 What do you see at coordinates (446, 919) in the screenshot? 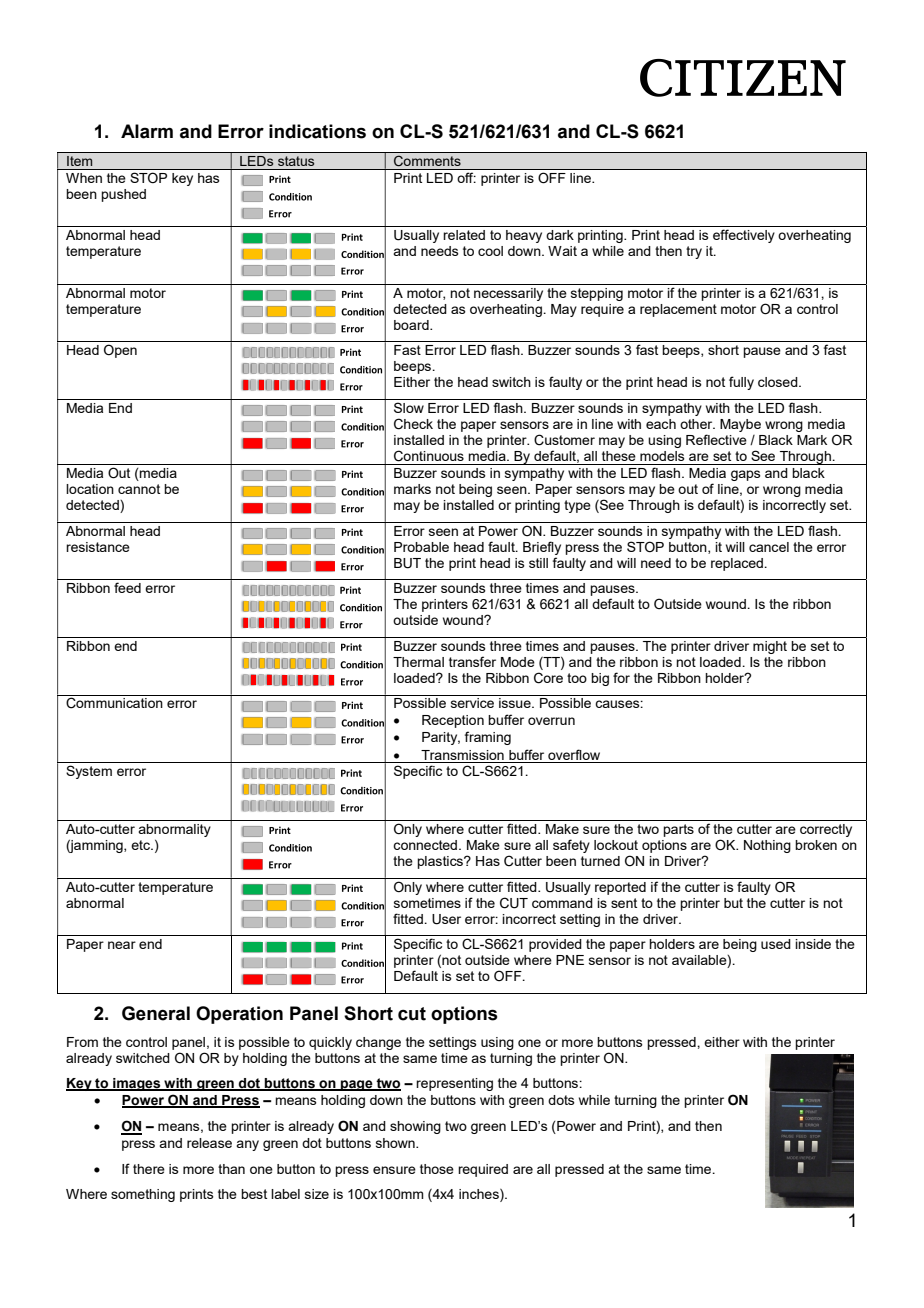
I see `User` at bounding box center [446, 919].
